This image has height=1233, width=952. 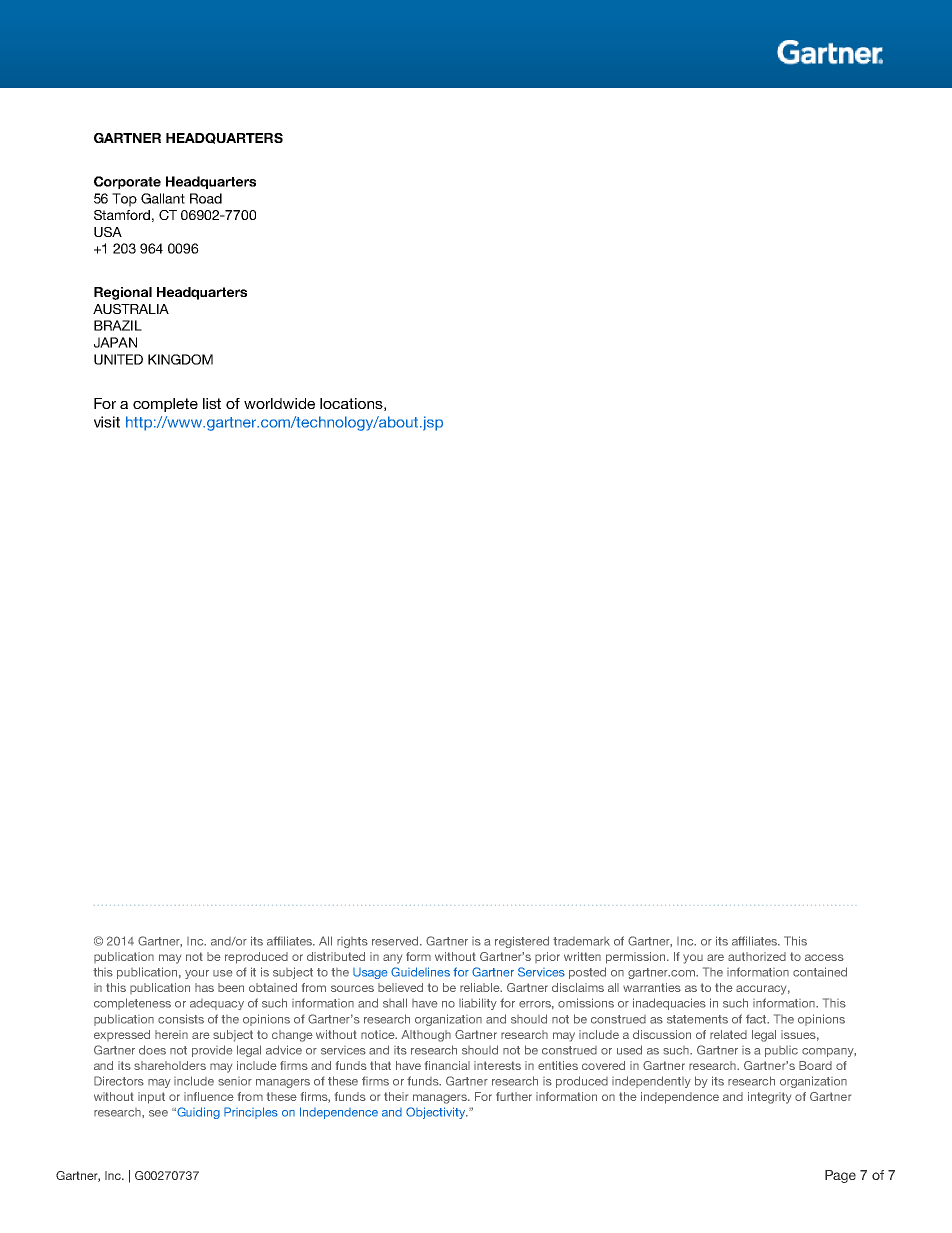 I want to click on rights, so click(x=352, y=942).
